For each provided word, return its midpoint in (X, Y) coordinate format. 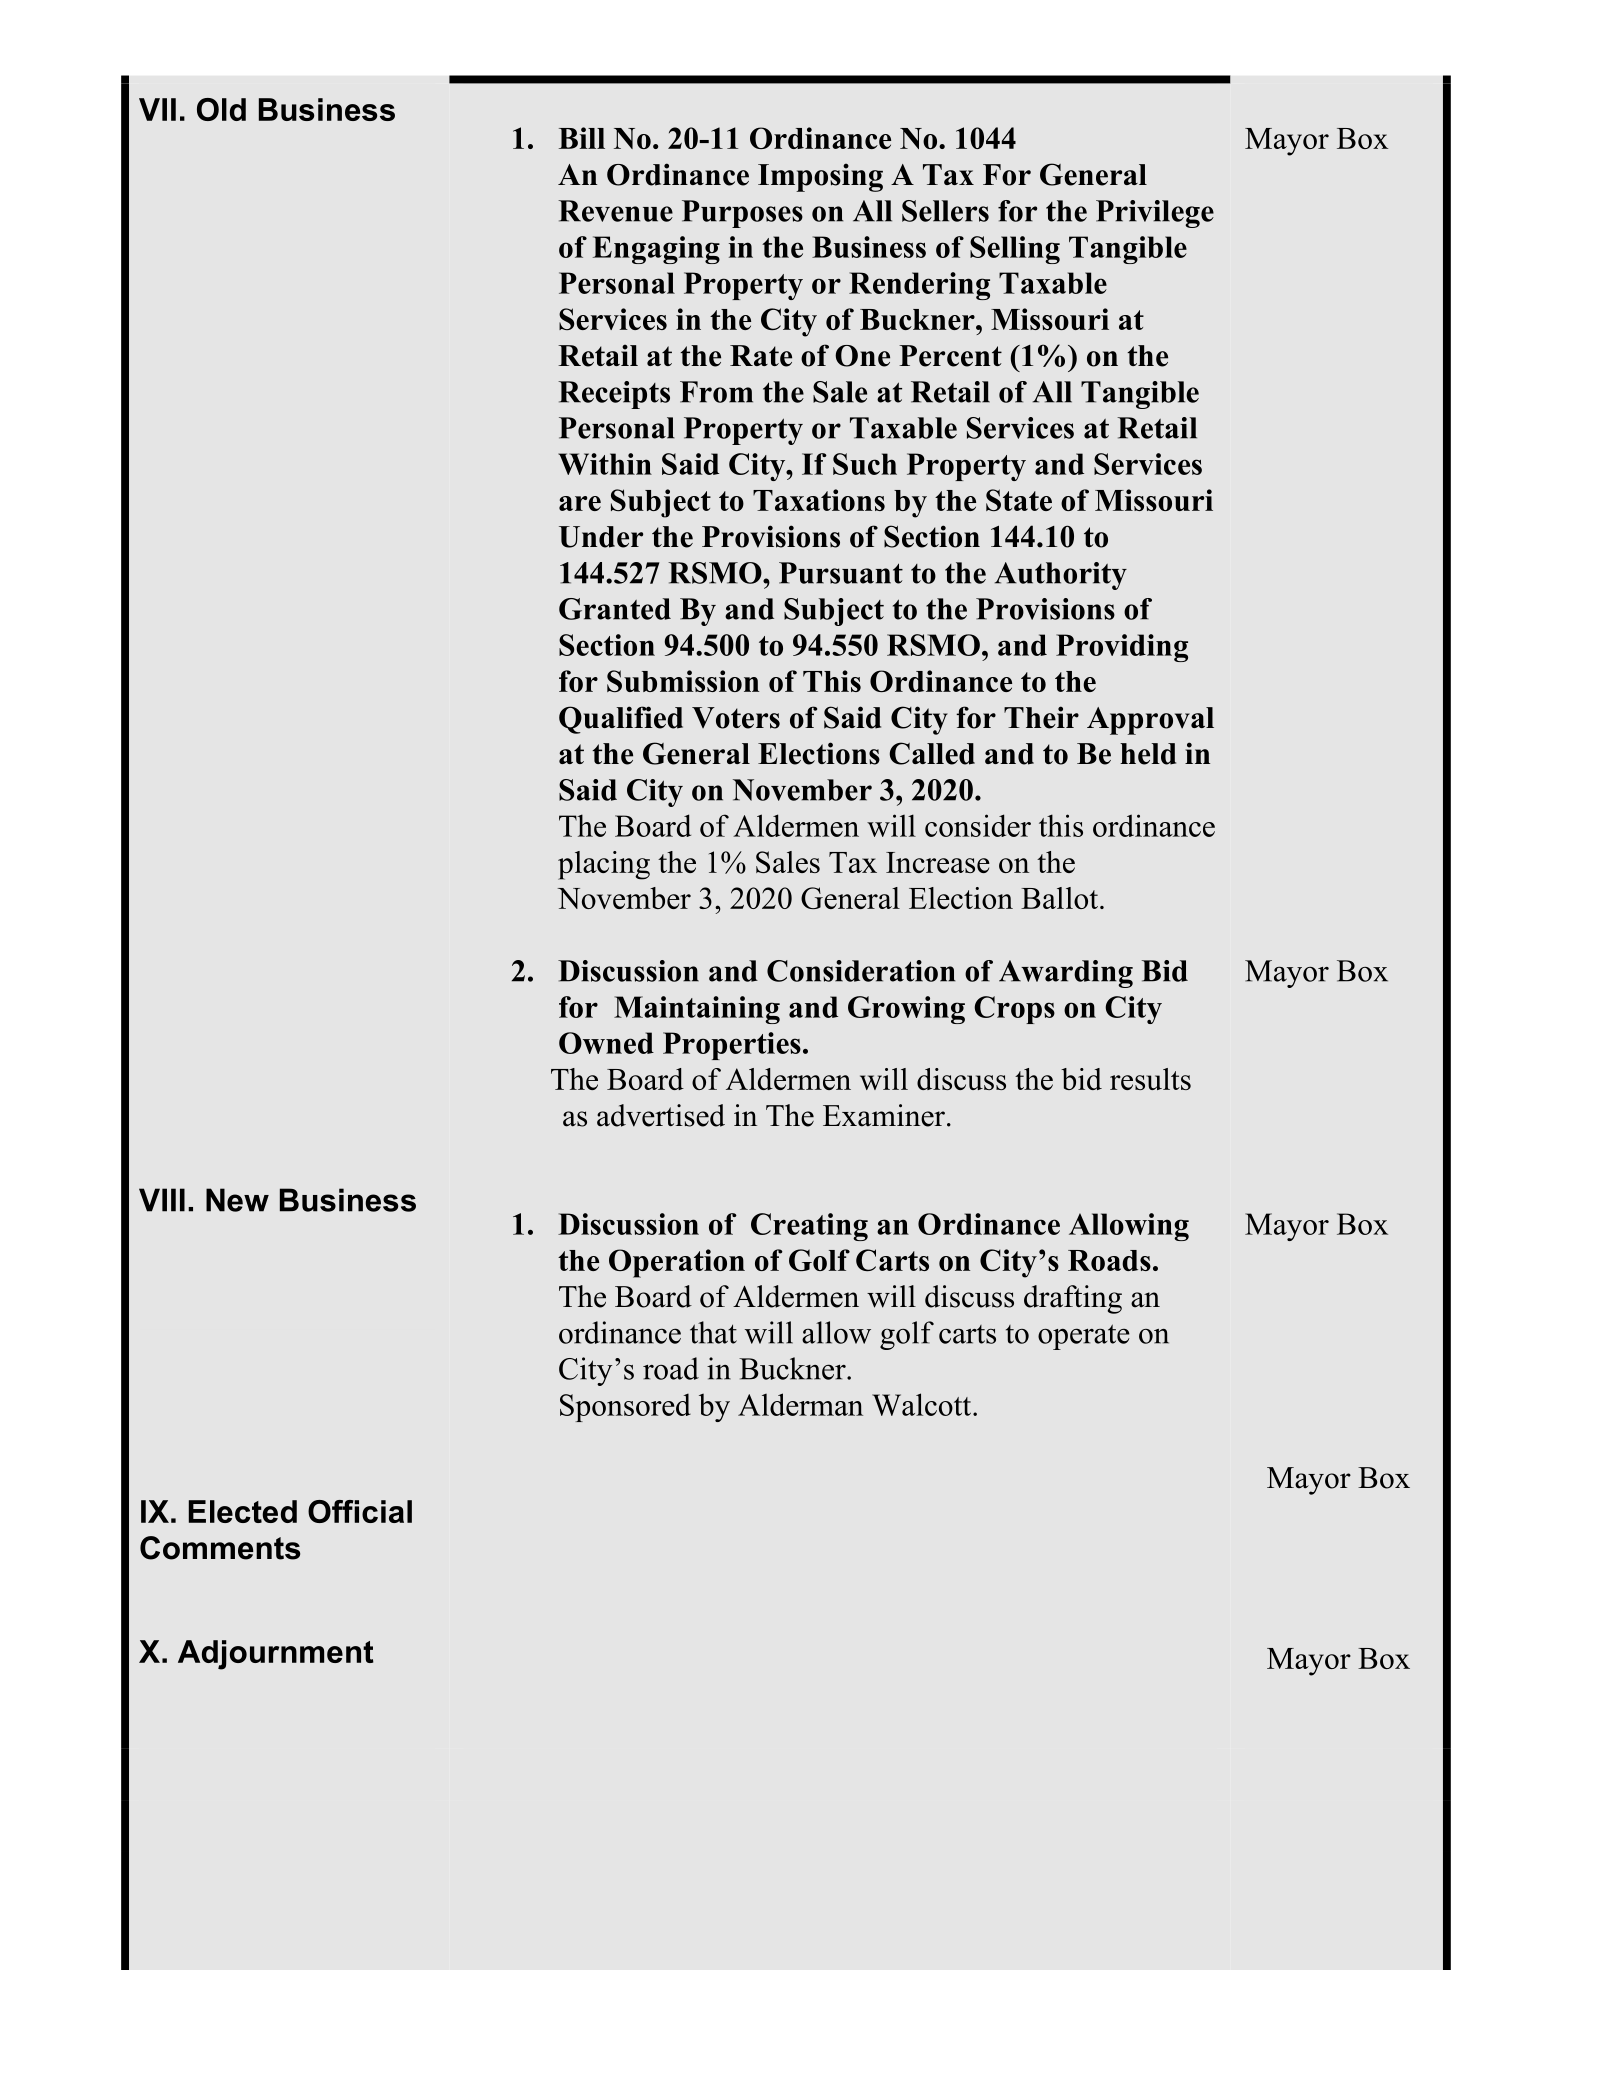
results (1150, 1079)
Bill (582, 138)
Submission (683, 681)
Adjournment (276, 1655)
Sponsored (625, 1407)
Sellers (945, 211)
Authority (1061, 576)
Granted (615, 609)
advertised (661, 1115)
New (237, 1200)
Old (221, 109)
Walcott (923, 1404)
